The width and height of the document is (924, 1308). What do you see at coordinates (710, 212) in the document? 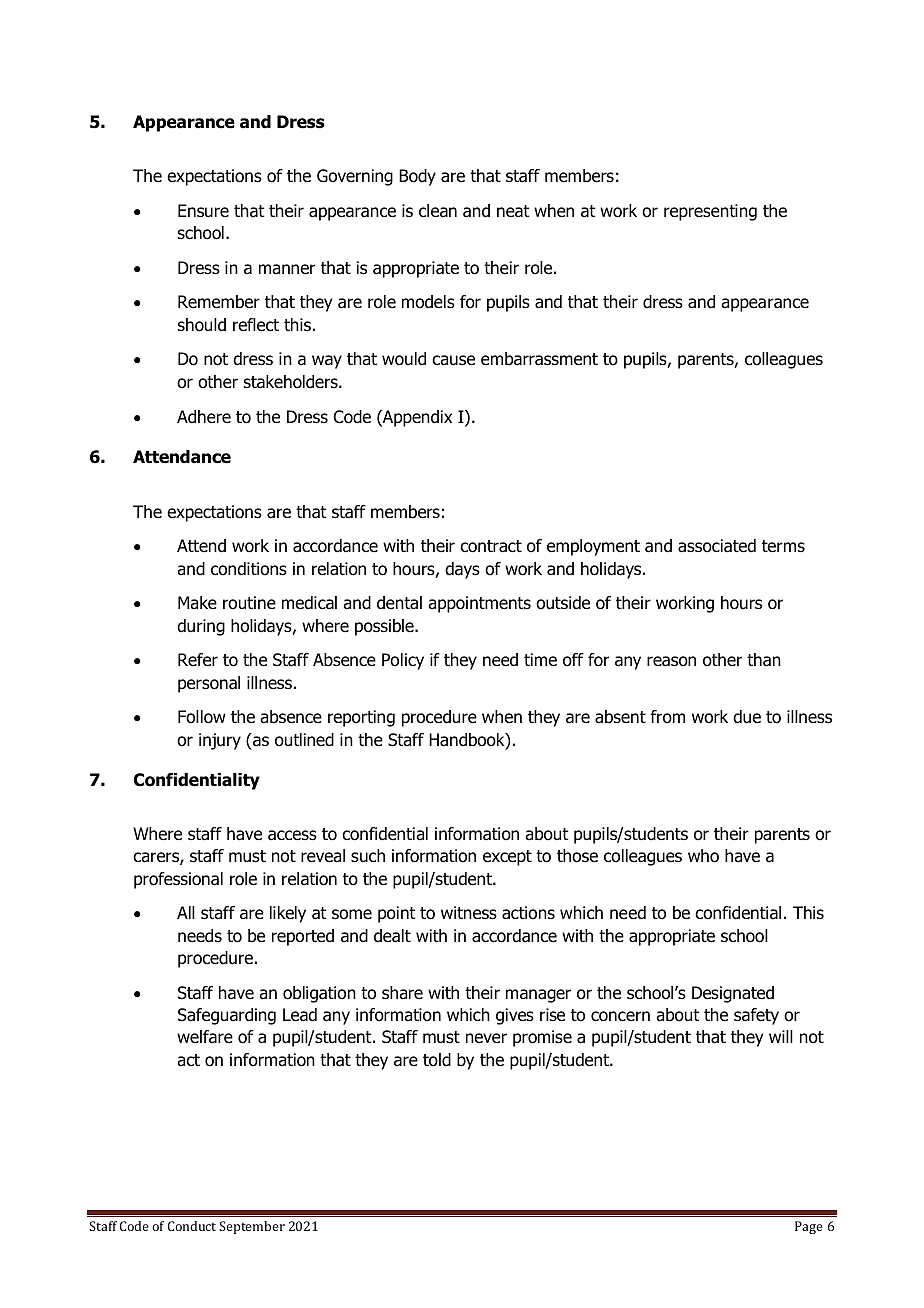
I see `representing` at bounding box center [710, 212].
